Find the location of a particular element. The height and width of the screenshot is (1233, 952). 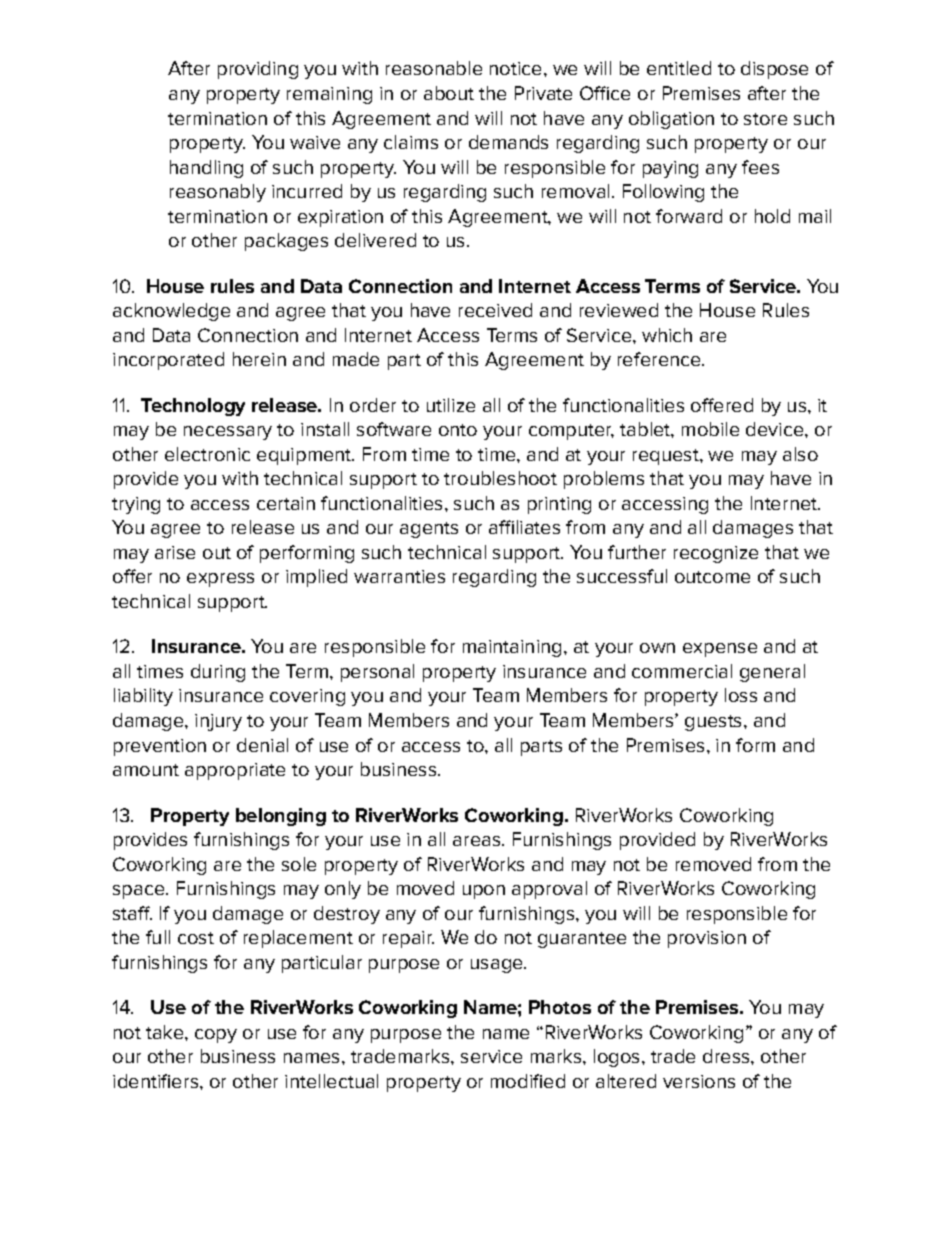

providing is located at coordinates (258, 70).
